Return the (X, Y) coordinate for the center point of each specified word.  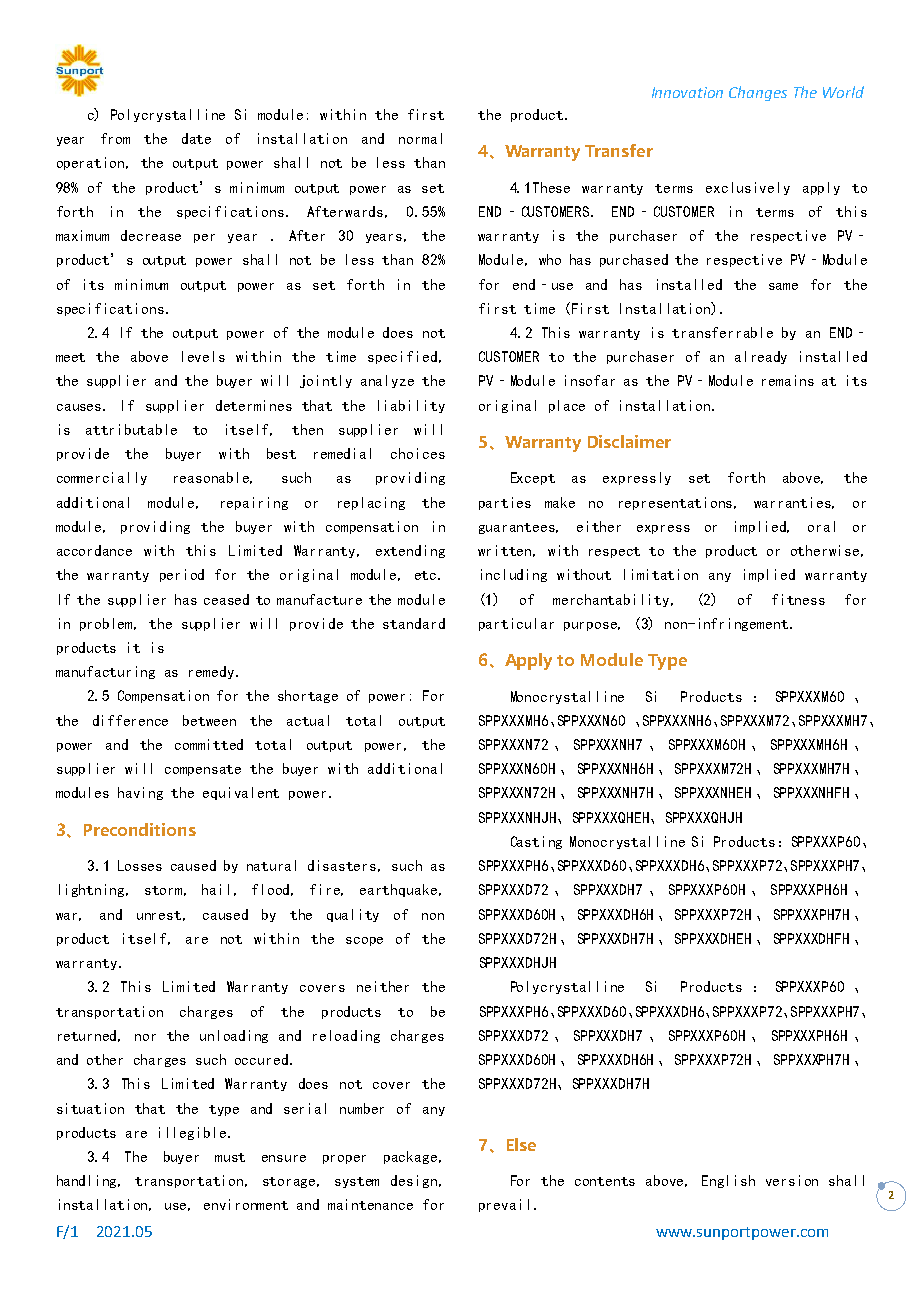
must (230, 1157)
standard (414, 623)
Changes (758, 93)
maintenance (370, 1204)
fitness (798, 599)
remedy (211, 672)
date (196, 138)
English (728, 1181)
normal (420, 138)
